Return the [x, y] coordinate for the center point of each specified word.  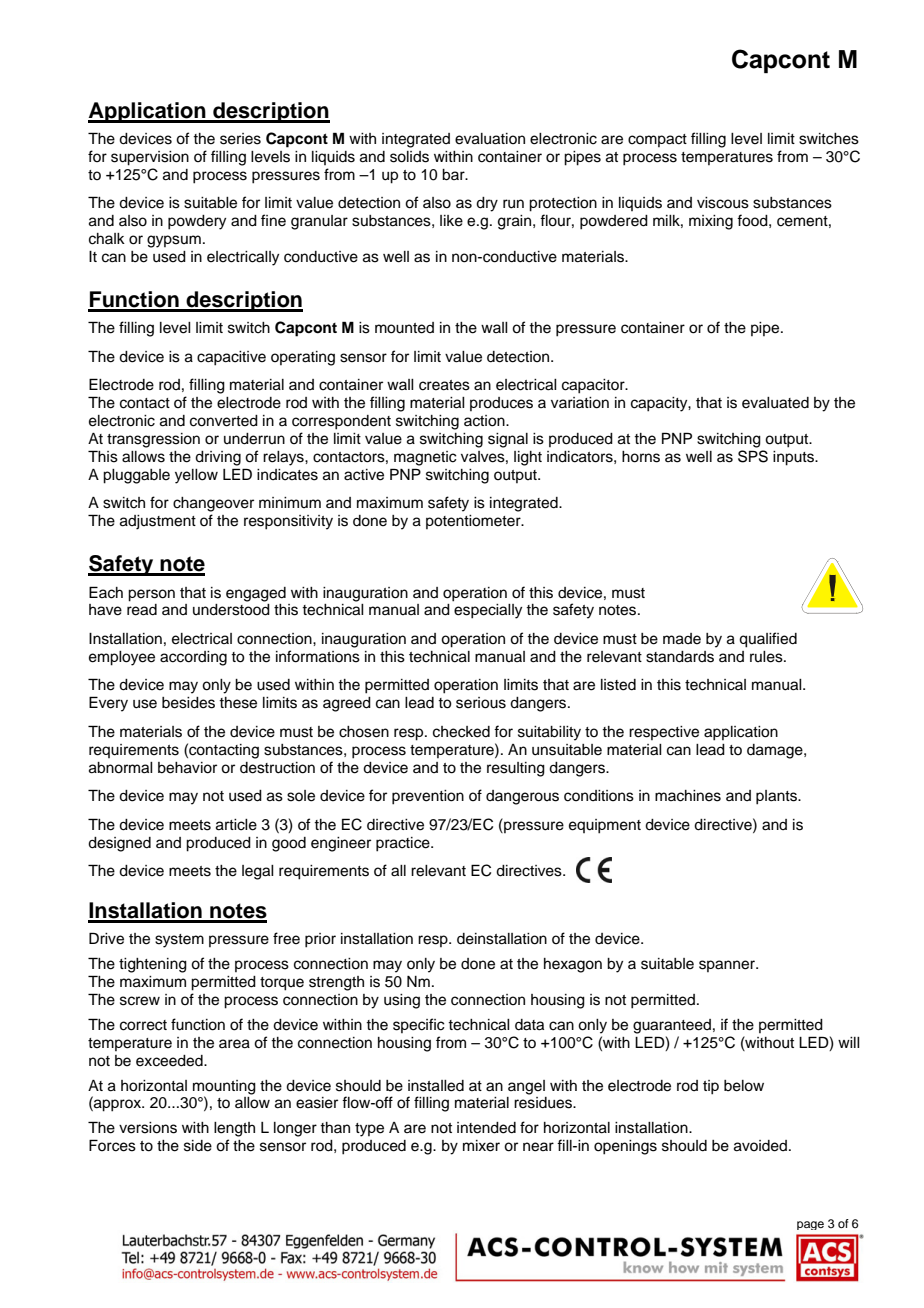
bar [454, 175]
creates [444, 385]
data [529, 1025]
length [234, 1129]
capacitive [231, 358]
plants [777, 797]
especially [488, 611]
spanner [728, 966]
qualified [768, 640]
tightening [153, 965]
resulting [516, 769]
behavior [187, 768]
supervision [150, 158]
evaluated [775, 403]
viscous [723, 203]
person [151, 595]
